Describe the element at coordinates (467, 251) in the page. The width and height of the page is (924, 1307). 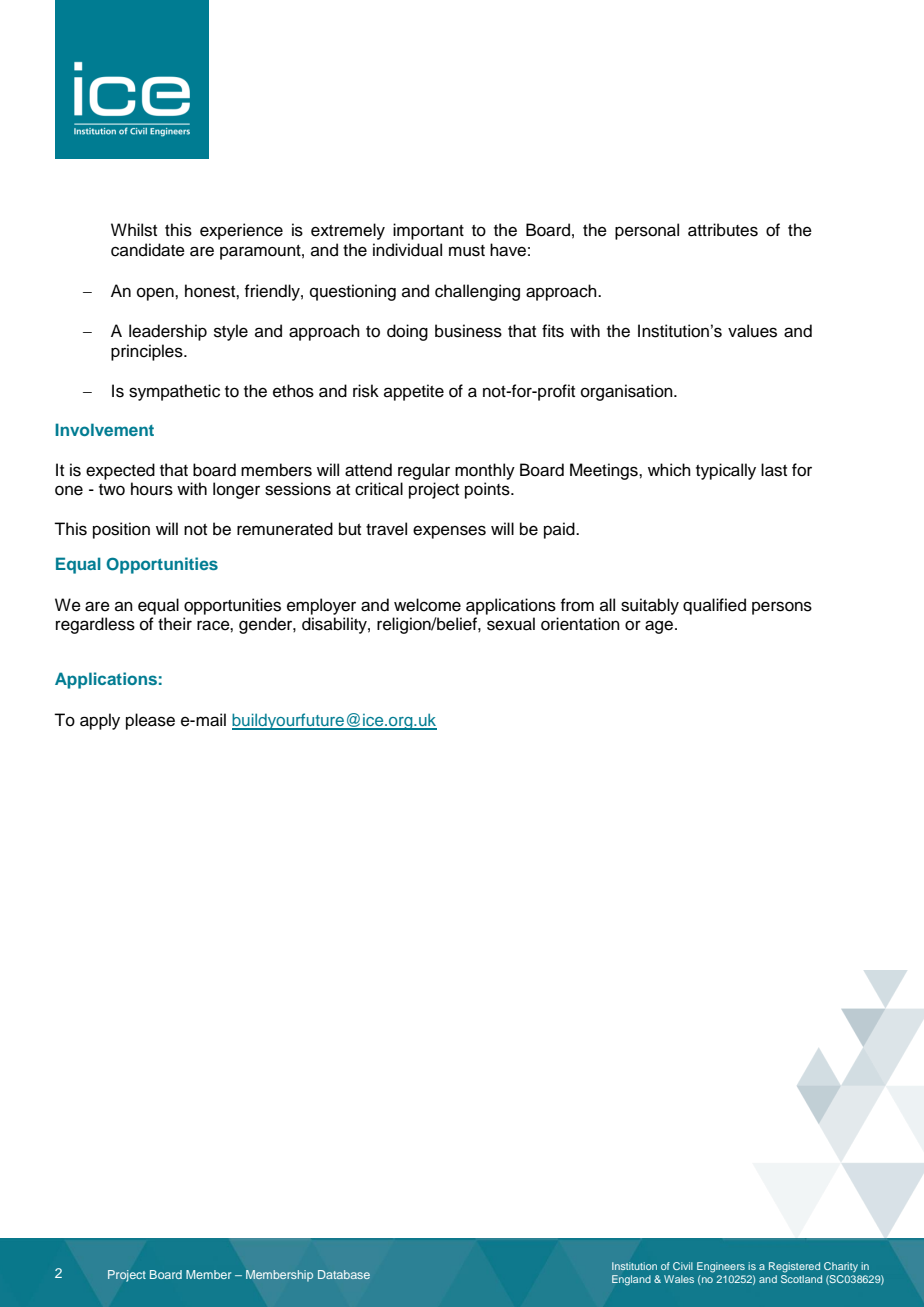
I see `must` at that location.
